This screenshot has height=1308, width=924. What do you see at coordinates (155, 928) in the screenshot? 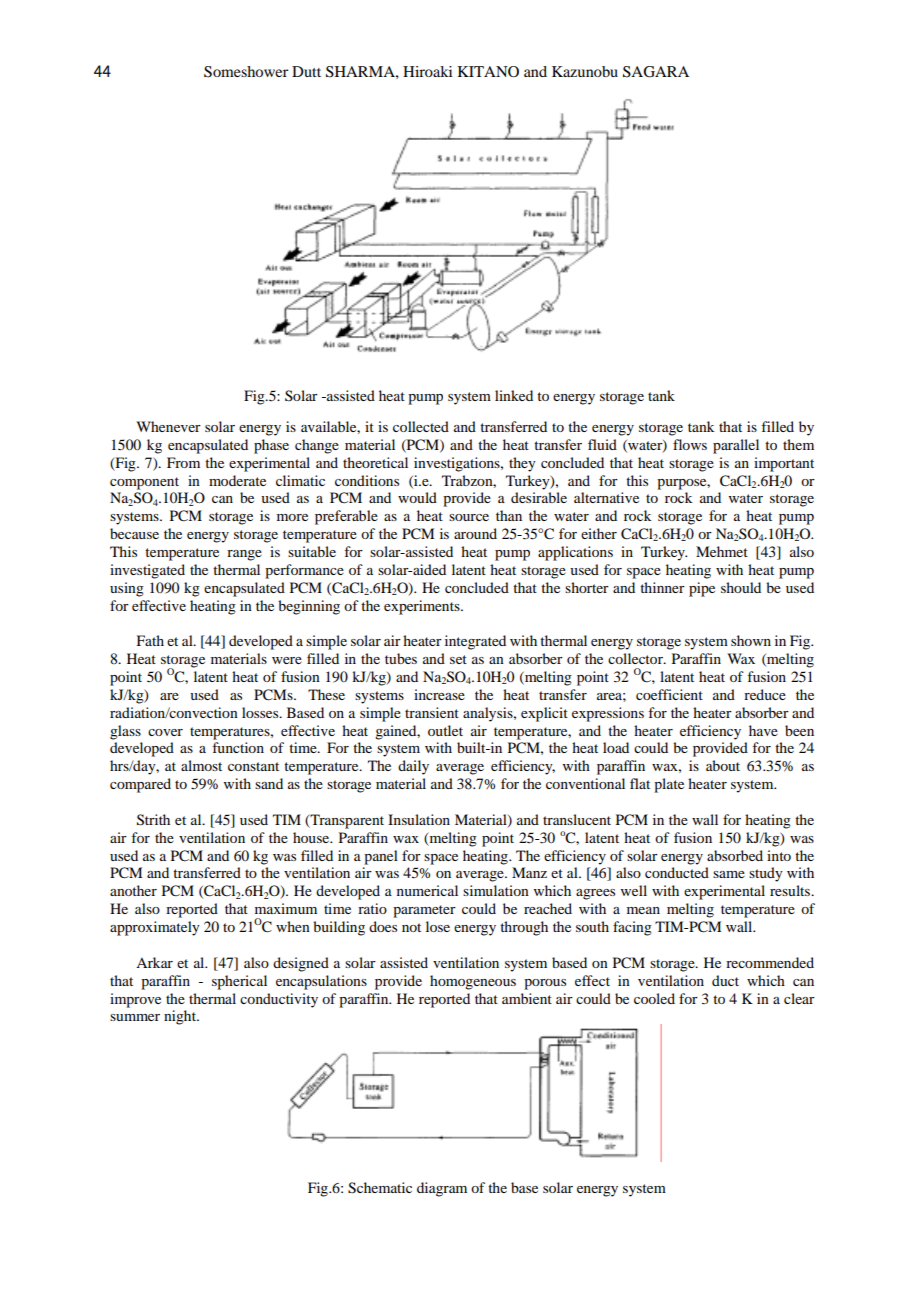
I see `approximately` at bounding box center [155, 928].
